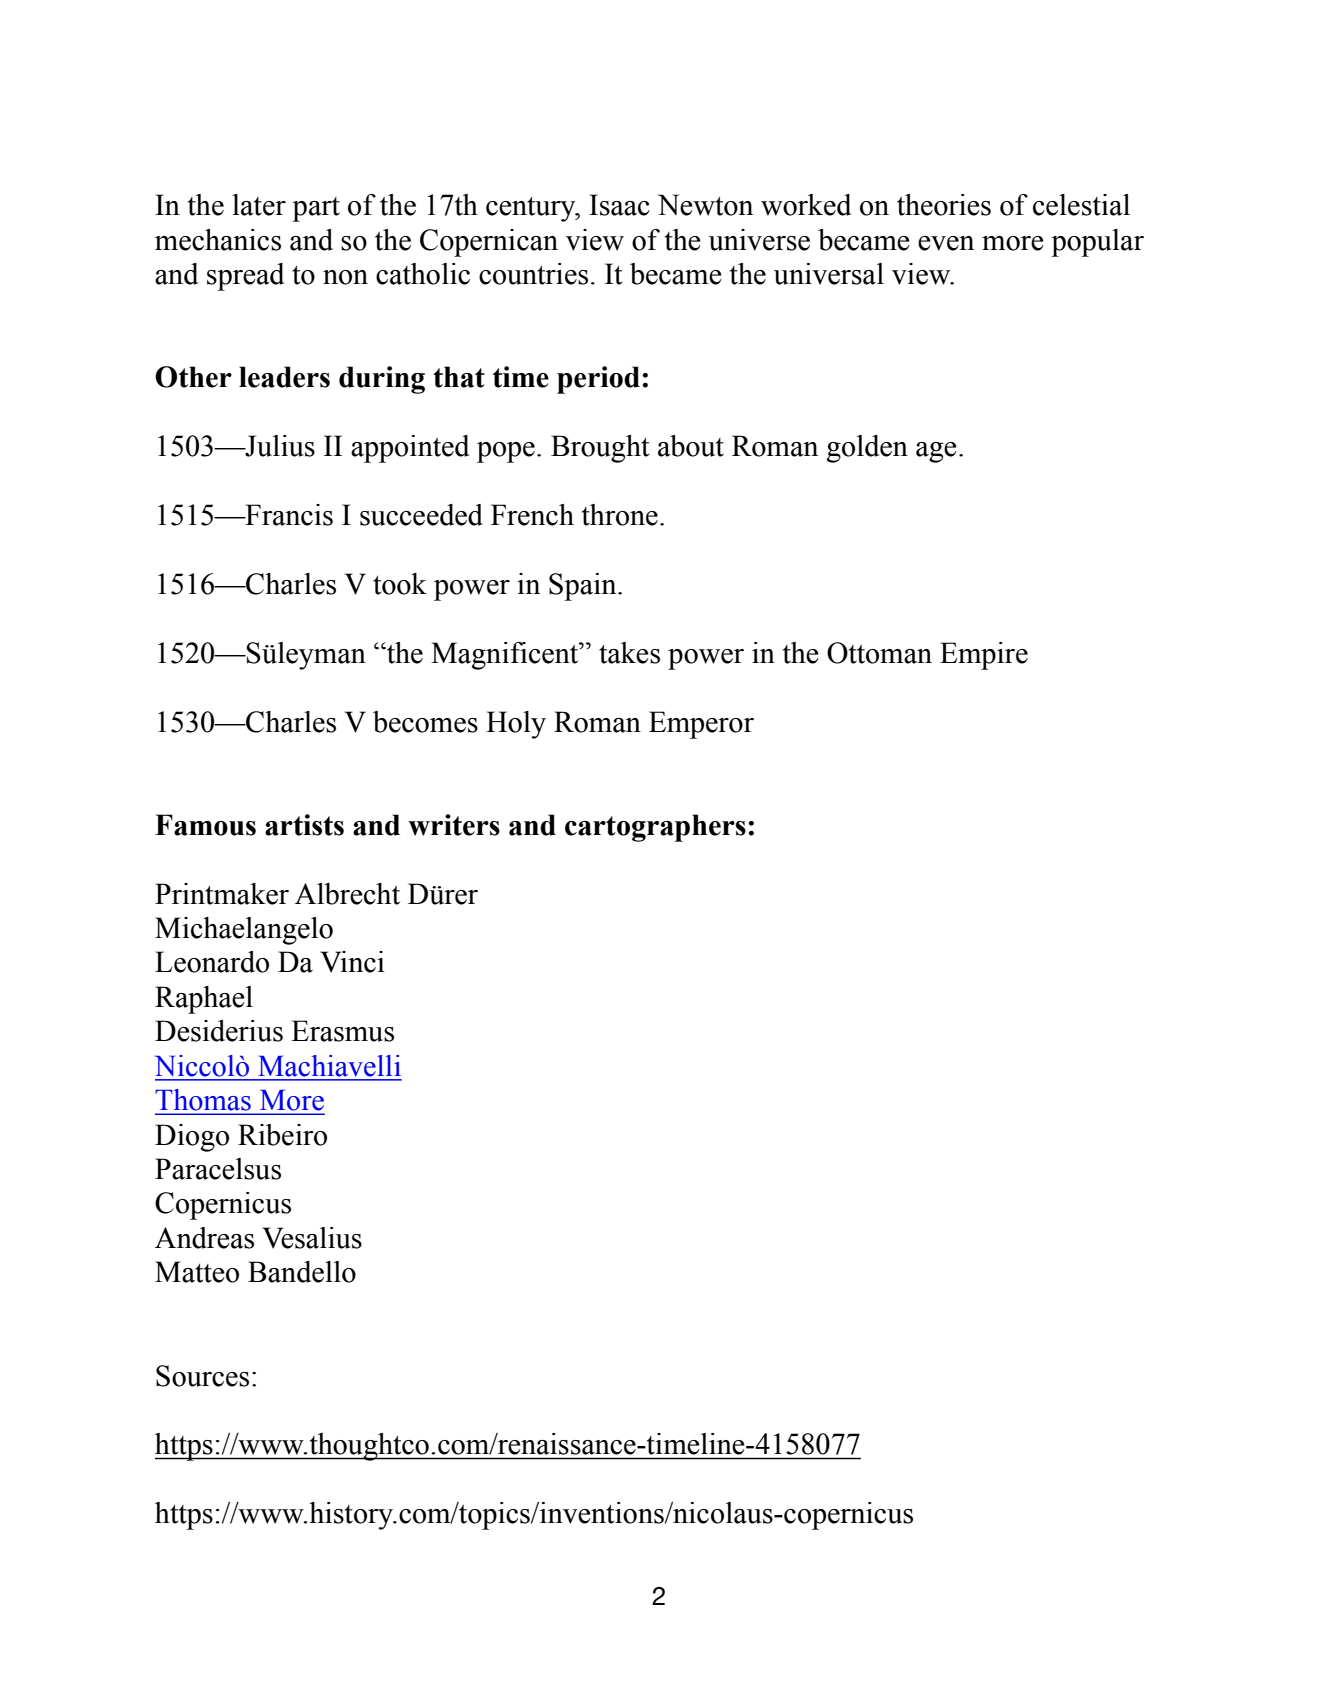 This screenshot has height=1704, width=1317. What do you see at coordinates (946, 243) in the screenshot?
I see `even` at bounding box center [946, 243].
